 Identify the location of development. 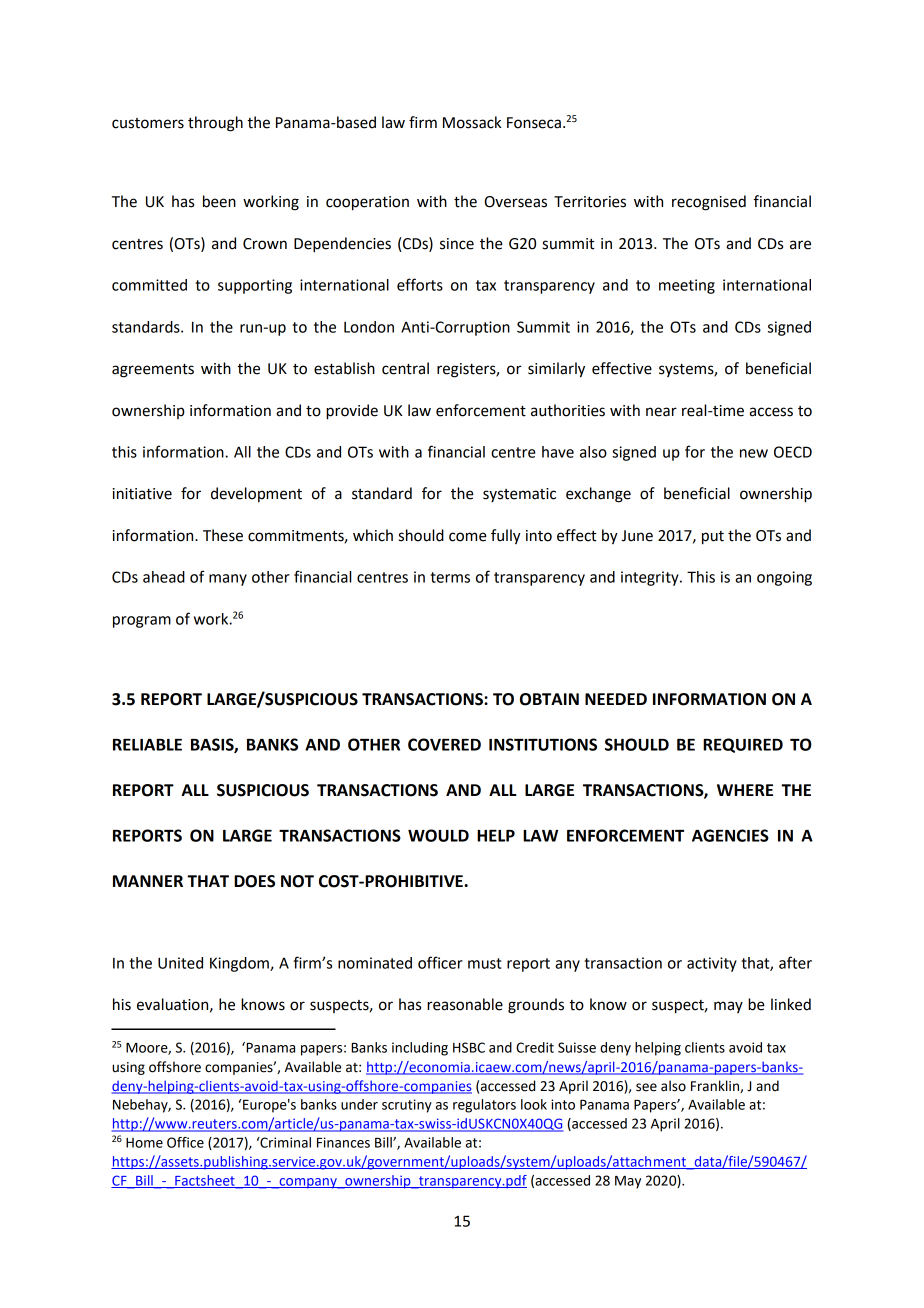
(256, 494).
